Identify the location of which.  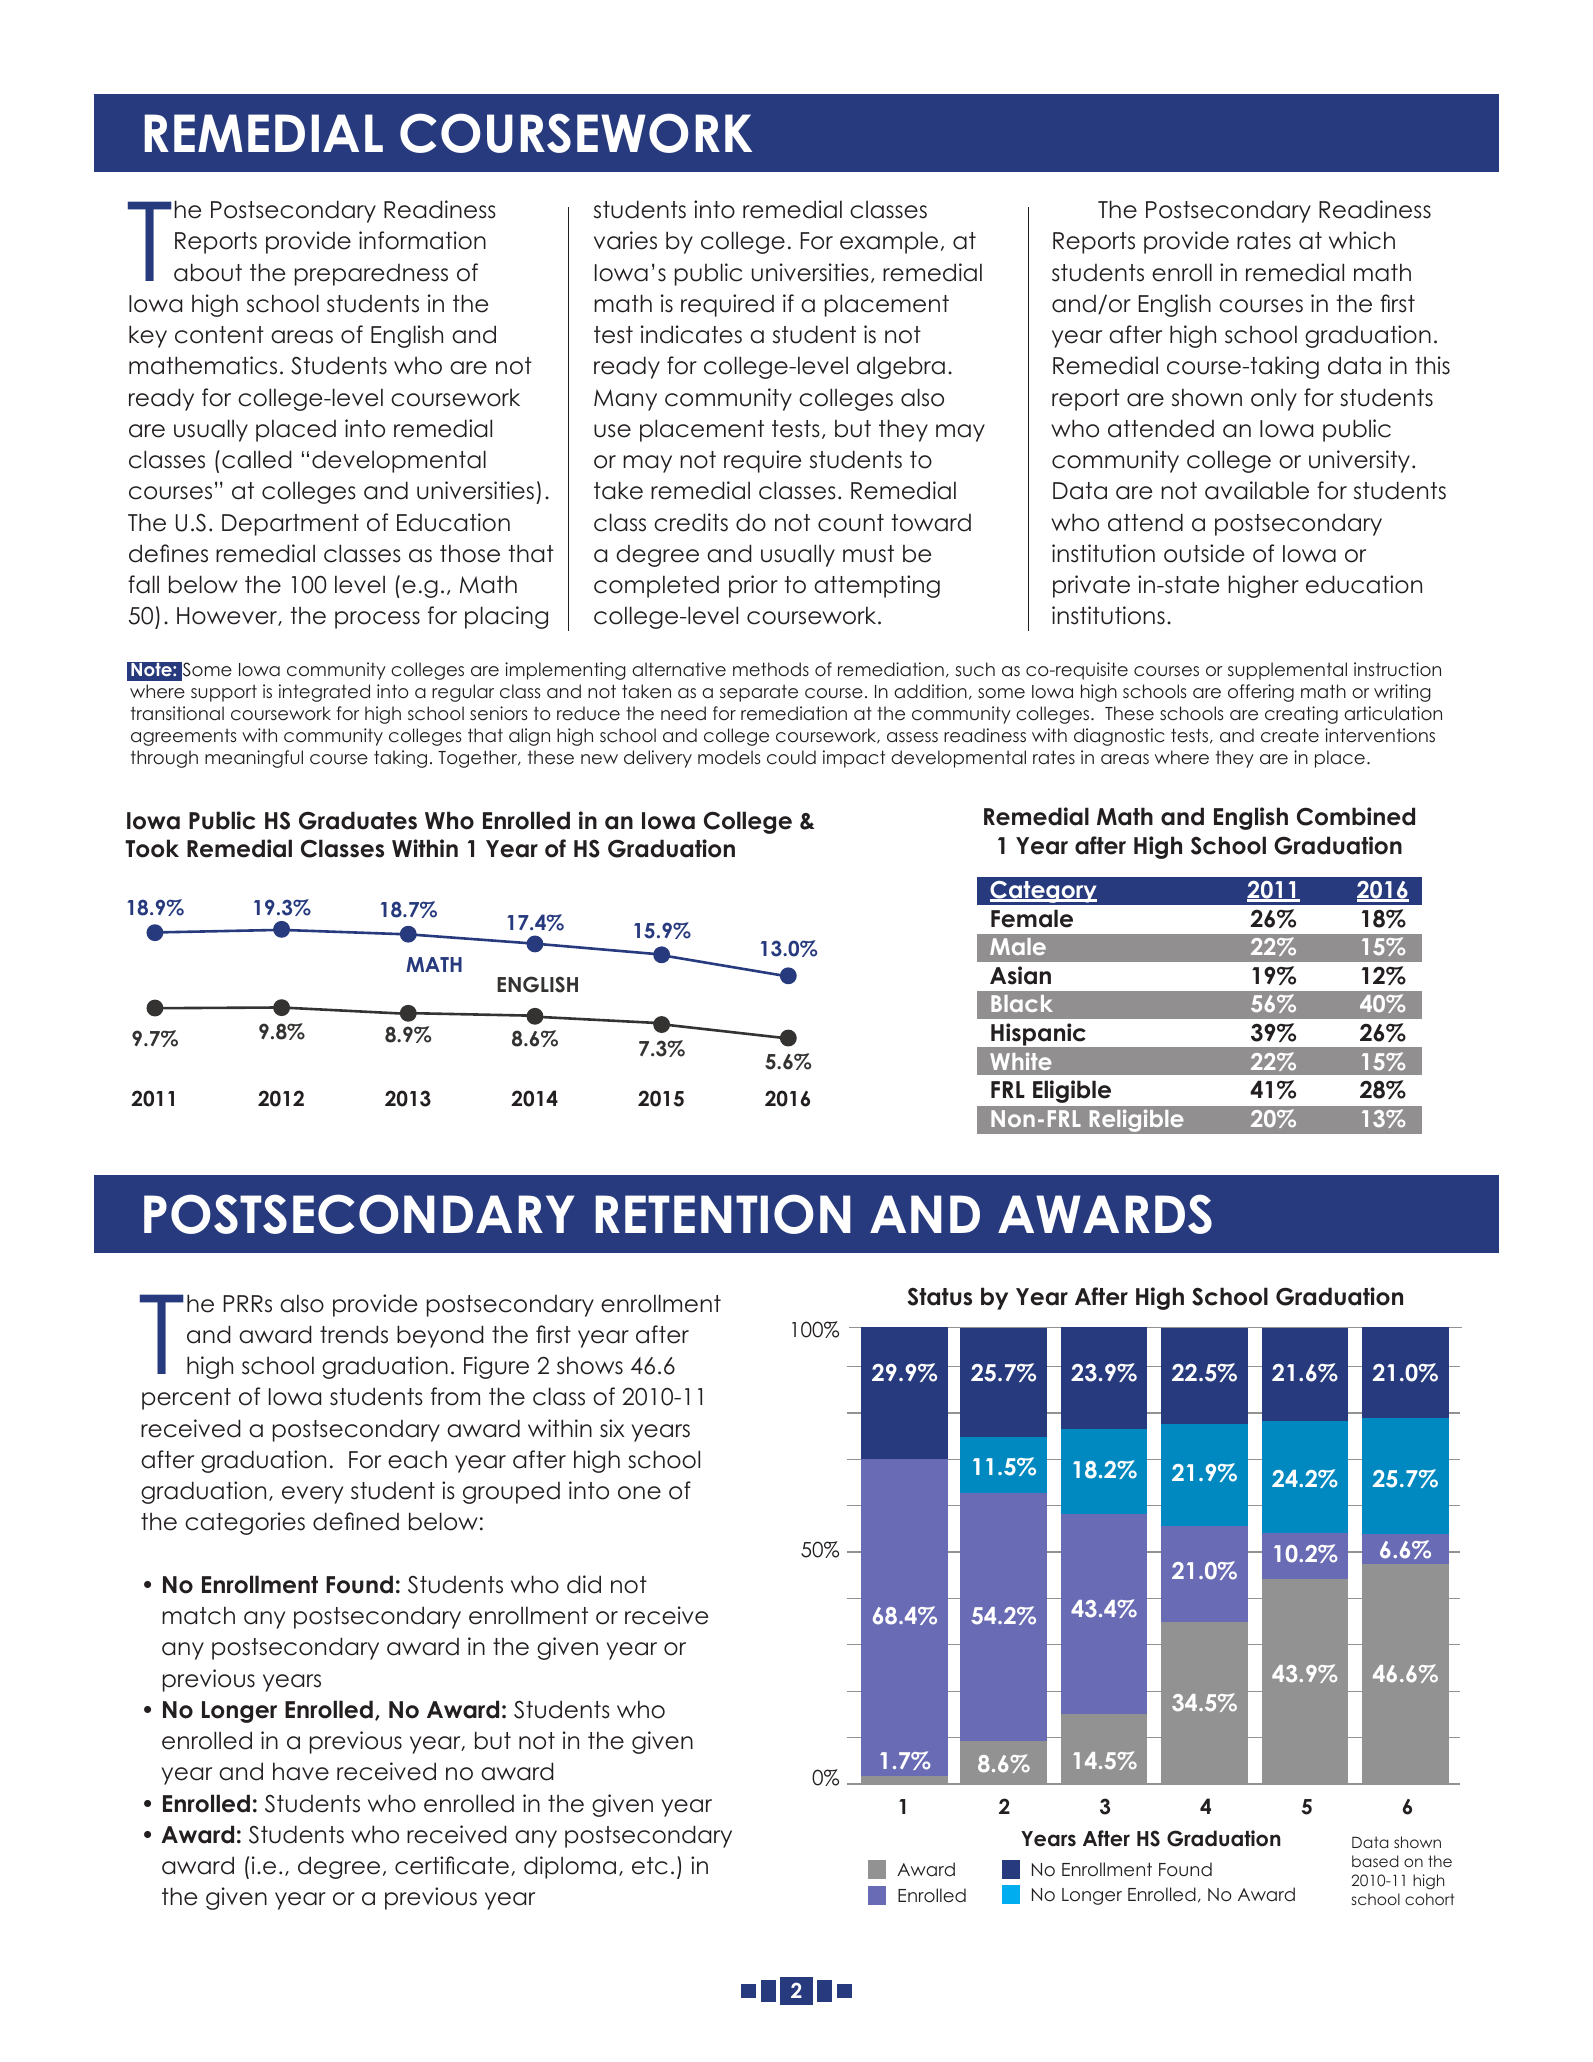
(1362, 240).
